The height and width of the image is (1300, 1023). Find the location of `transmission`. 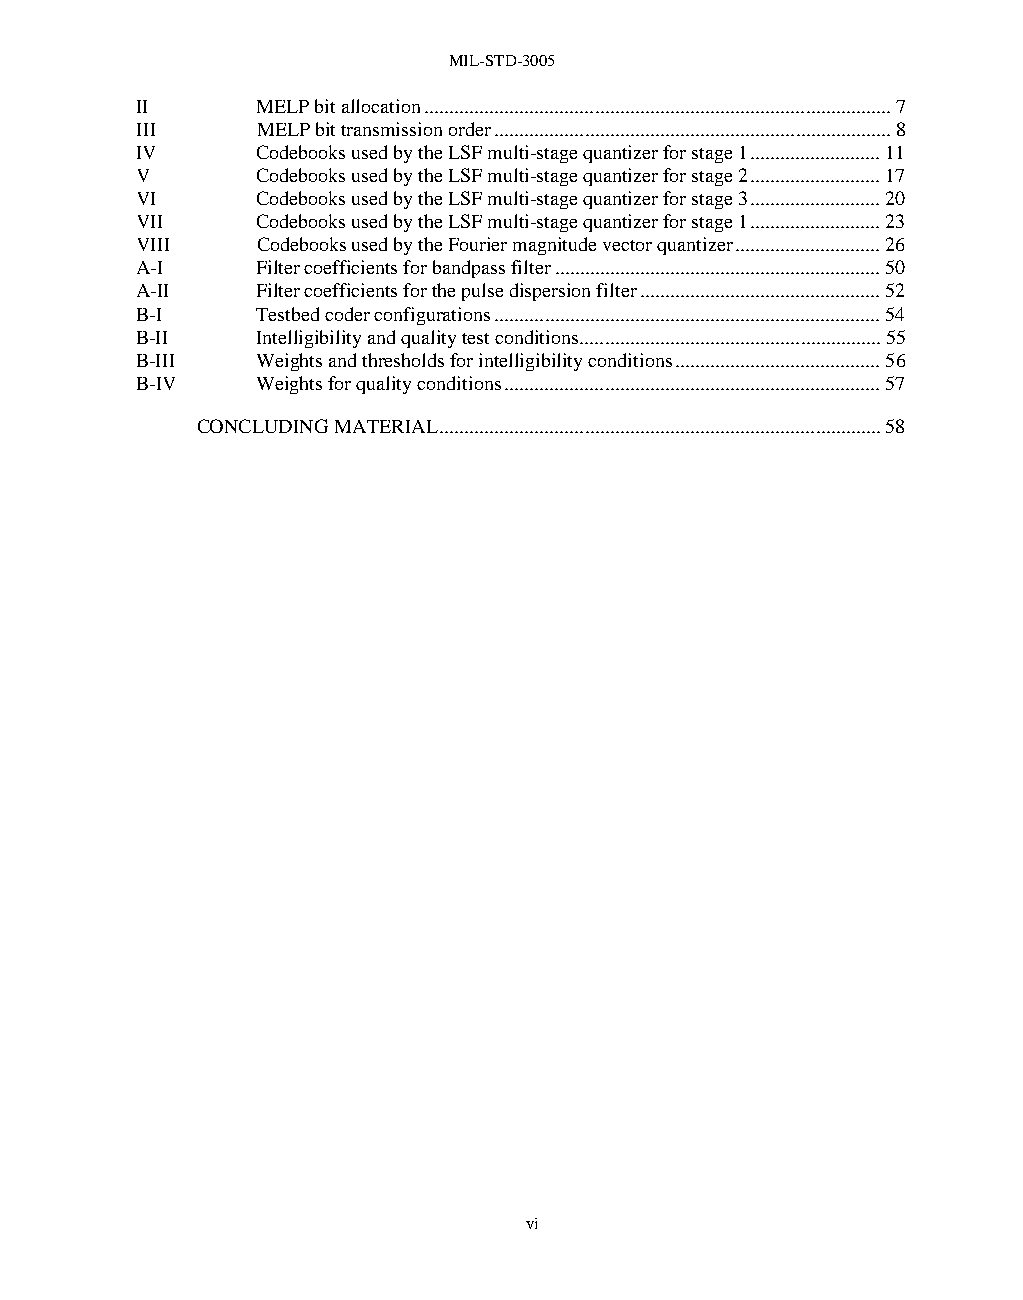

transmission is located at coordinates (391, 129).
